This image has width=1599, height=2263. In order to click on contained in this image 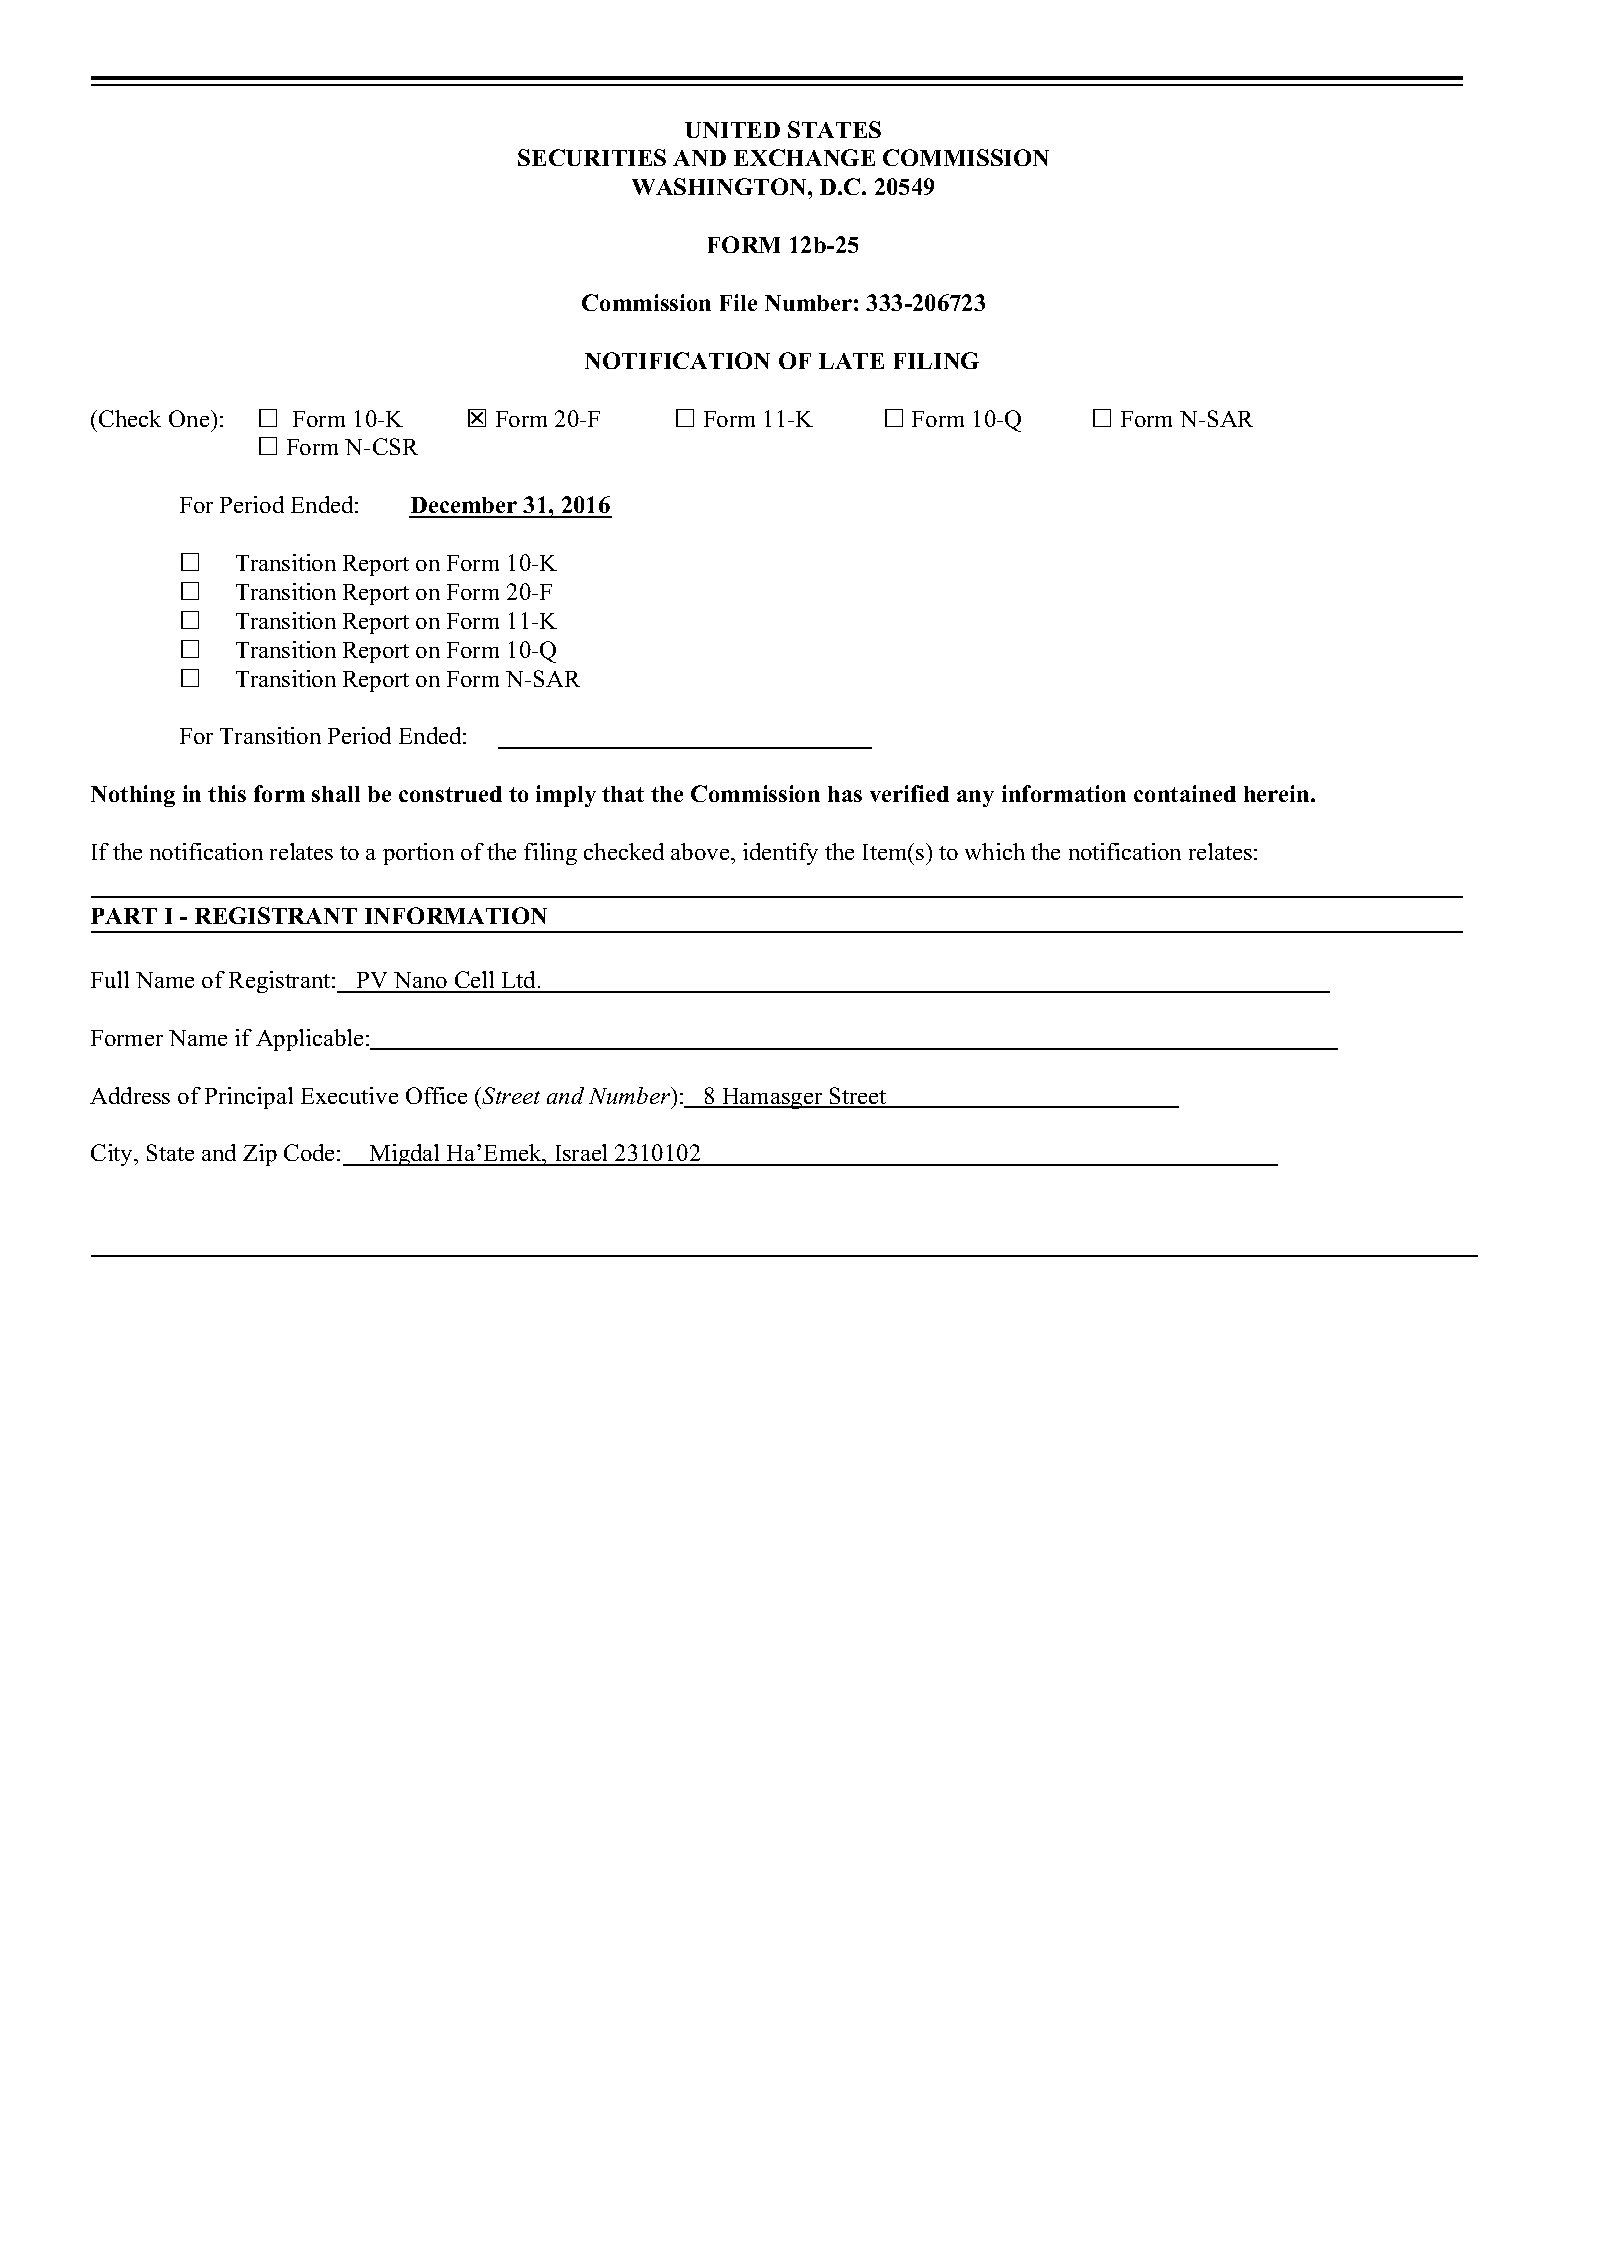, I will do `click(1185, 793)`.
